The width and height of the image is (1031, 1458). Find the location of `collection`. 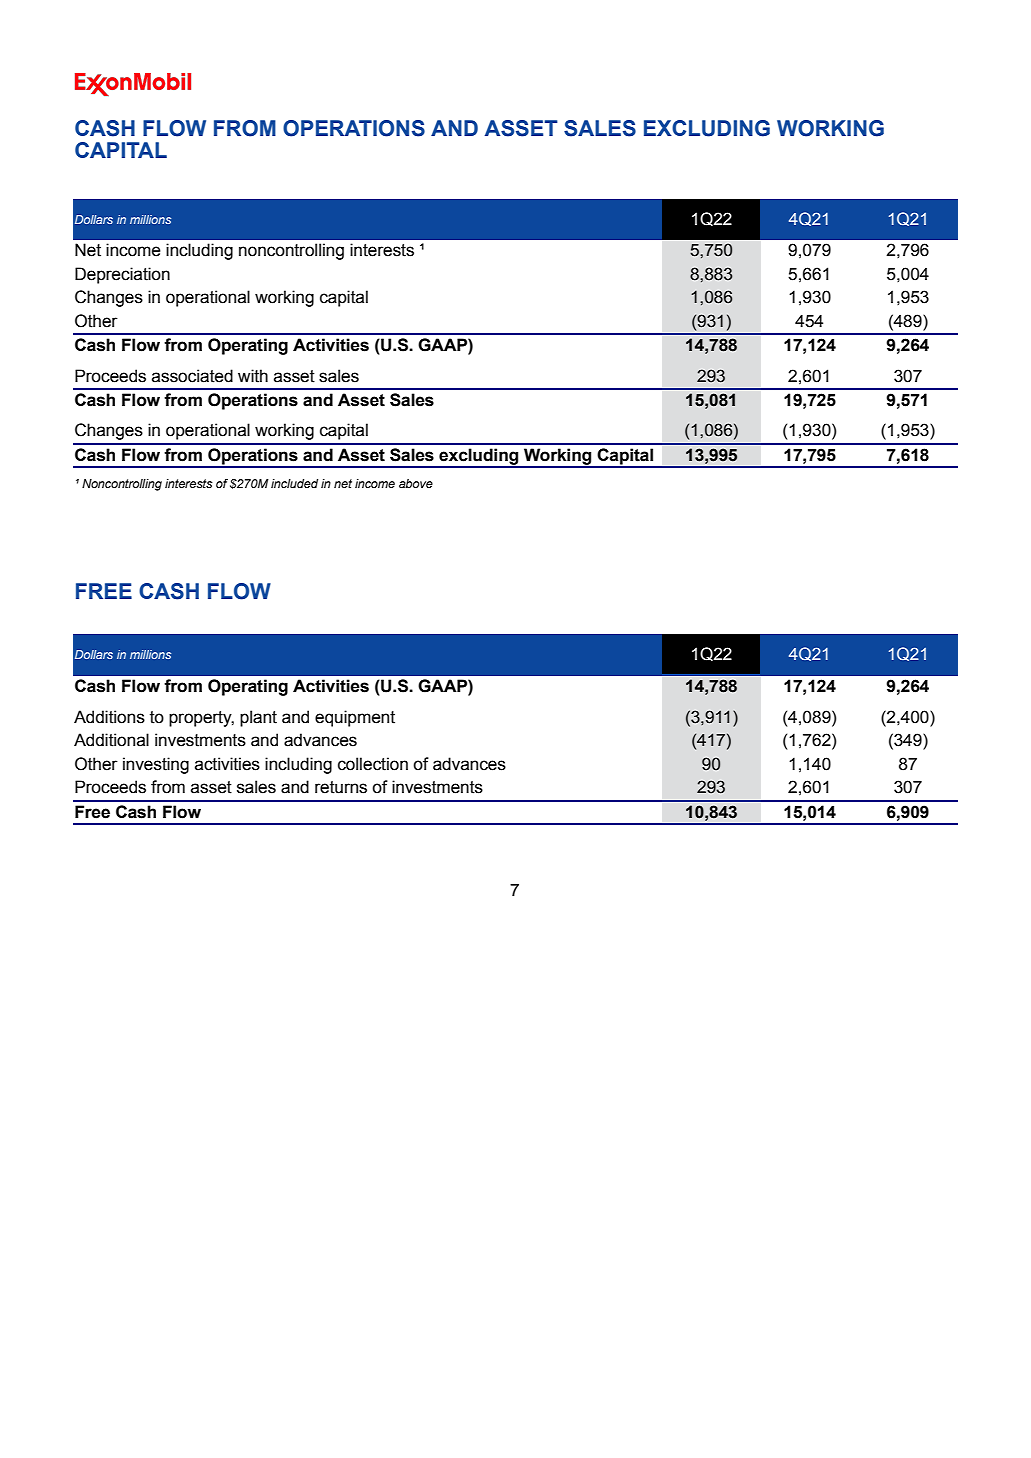

collection is located at coordinates (373, 764).
